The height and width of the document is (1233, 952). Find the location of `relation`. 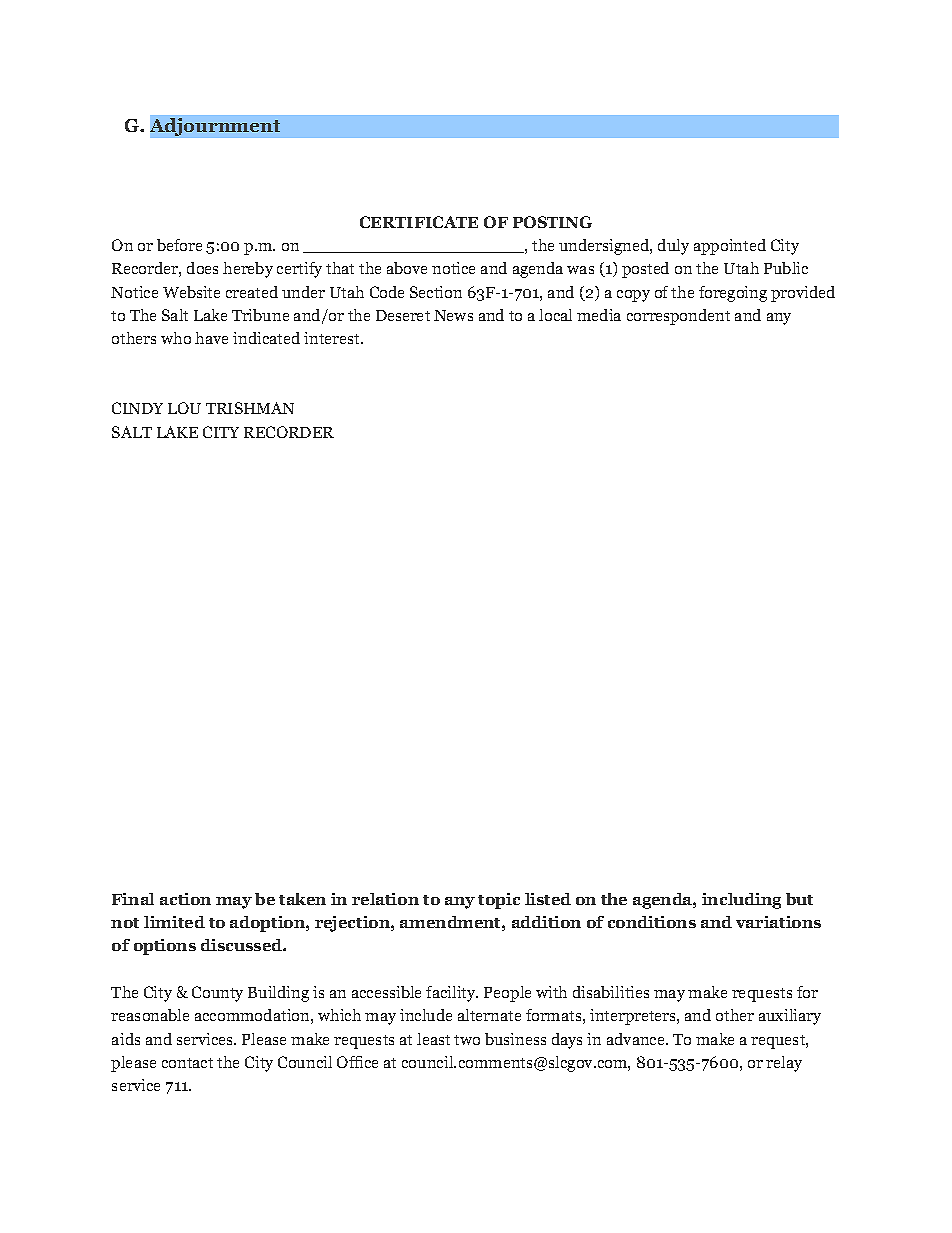

relation is located at coordinates (385, 899).
